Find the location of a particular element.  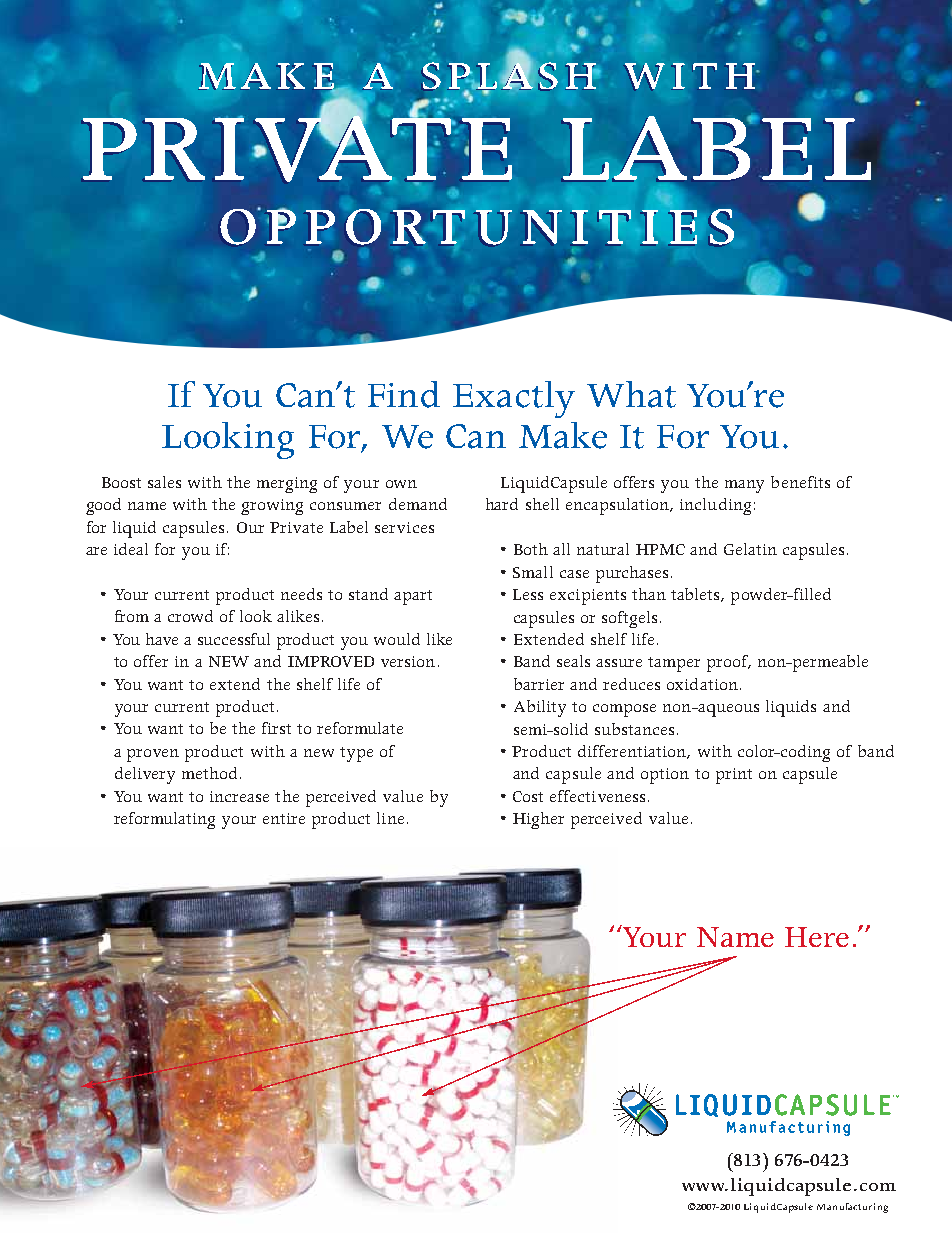

Manufacturing is located at coordinates (852, 1208).
